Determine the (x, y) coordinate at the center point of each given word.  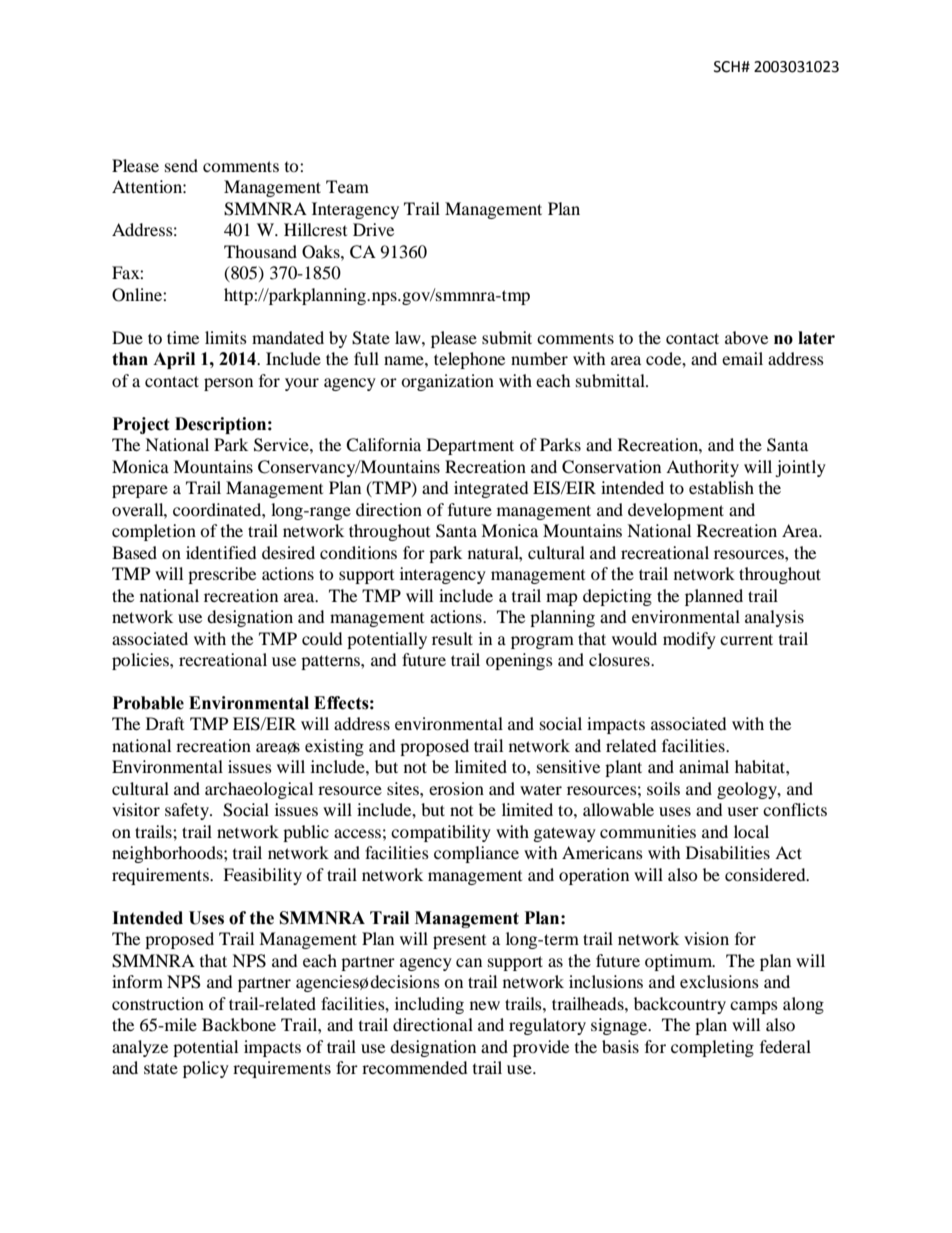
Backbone (239, 1024)
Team (347, 186)
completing (712, 1048)
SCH (728, 67)
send (181, 165)
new (485, 1005)
